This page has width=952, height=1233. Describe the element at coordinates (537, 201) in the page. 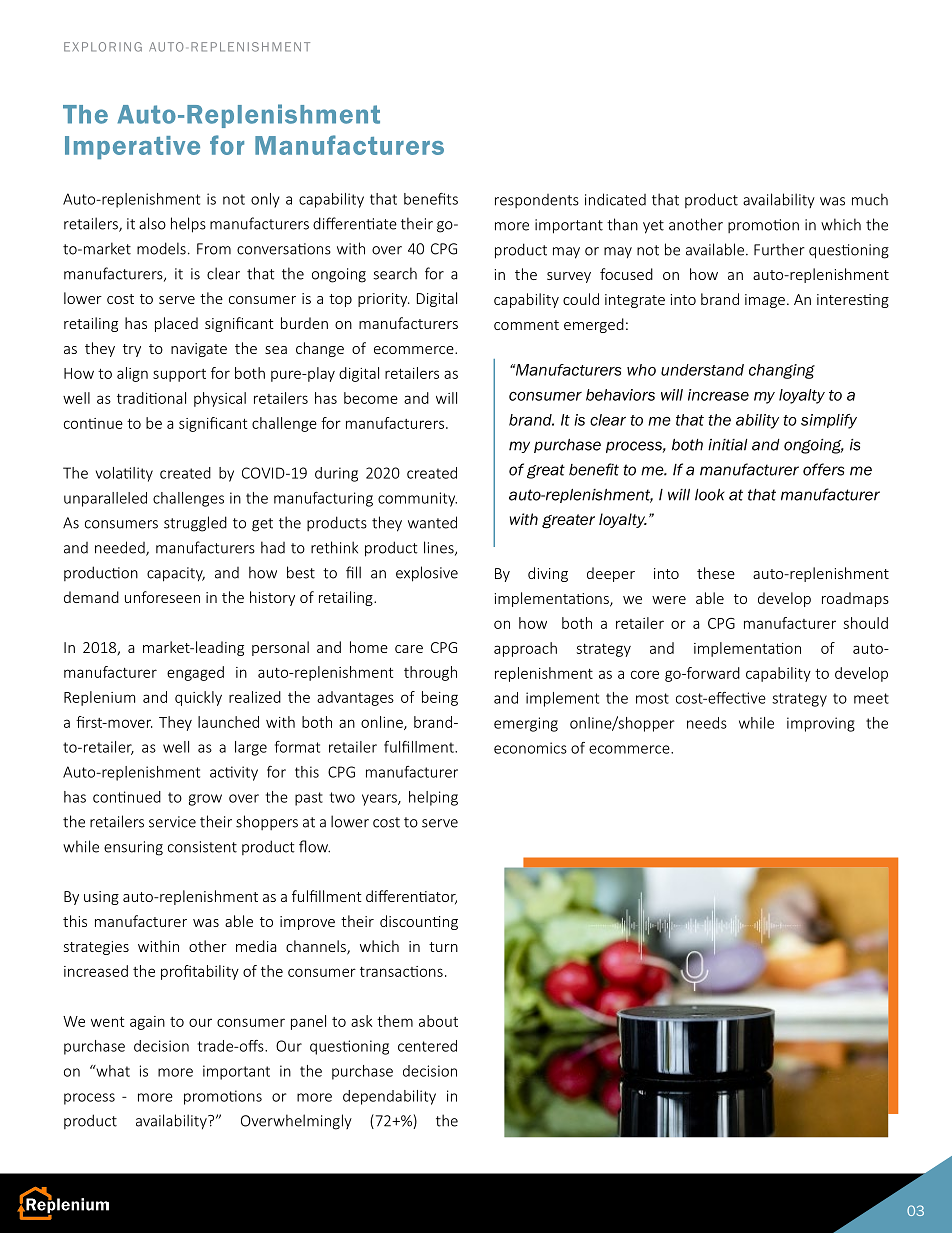

I see `respondents` at that location.
